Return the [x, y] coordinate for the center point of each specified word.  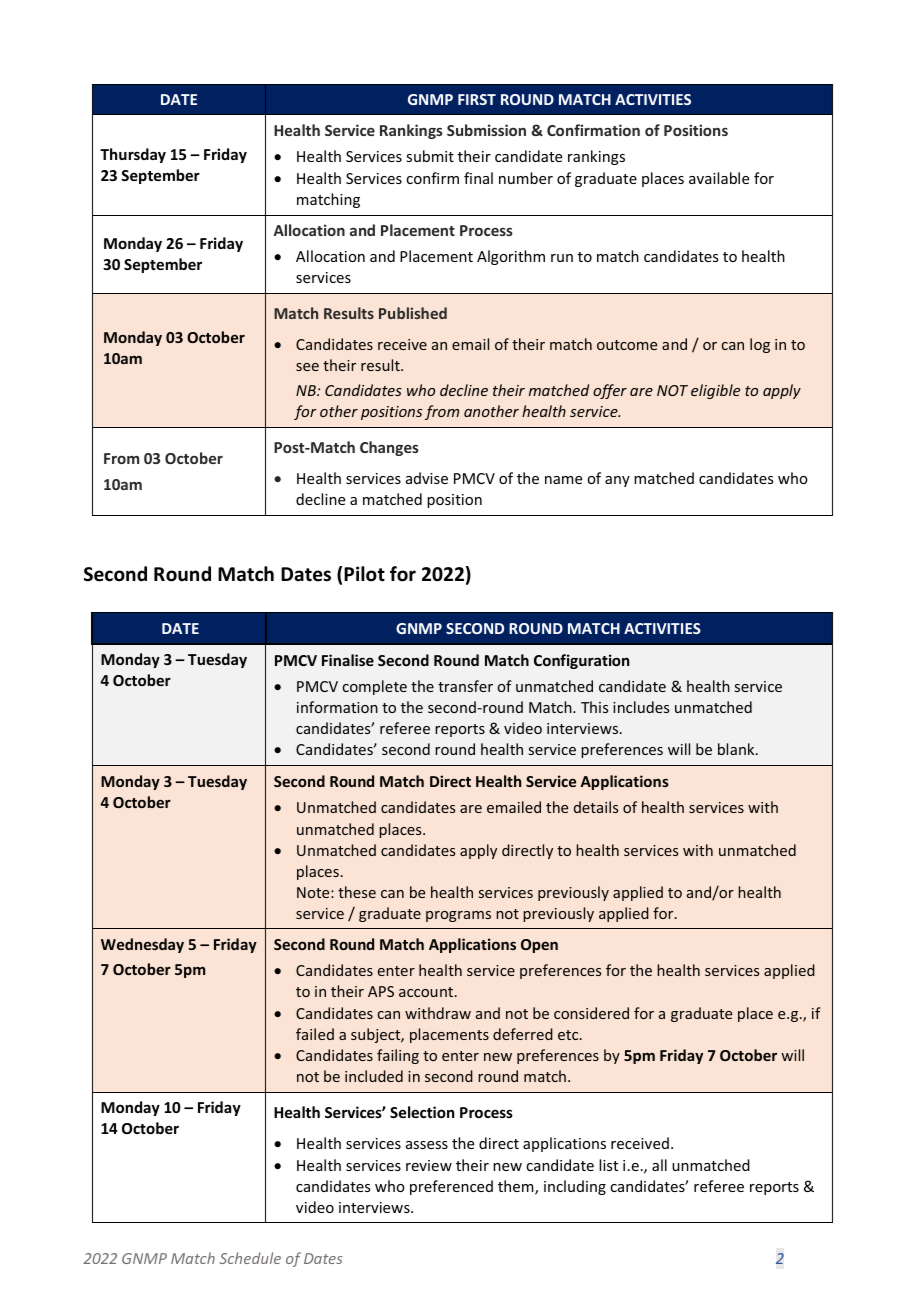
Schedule [250, 1258]
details [596, 807]
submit [430, 156]
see [307, 367]
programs [458, 916]
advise [427, 478]
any [617, 481]
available [719, 178]
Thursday [133, 155]
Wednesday [142, 945]
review [429, 1165]
